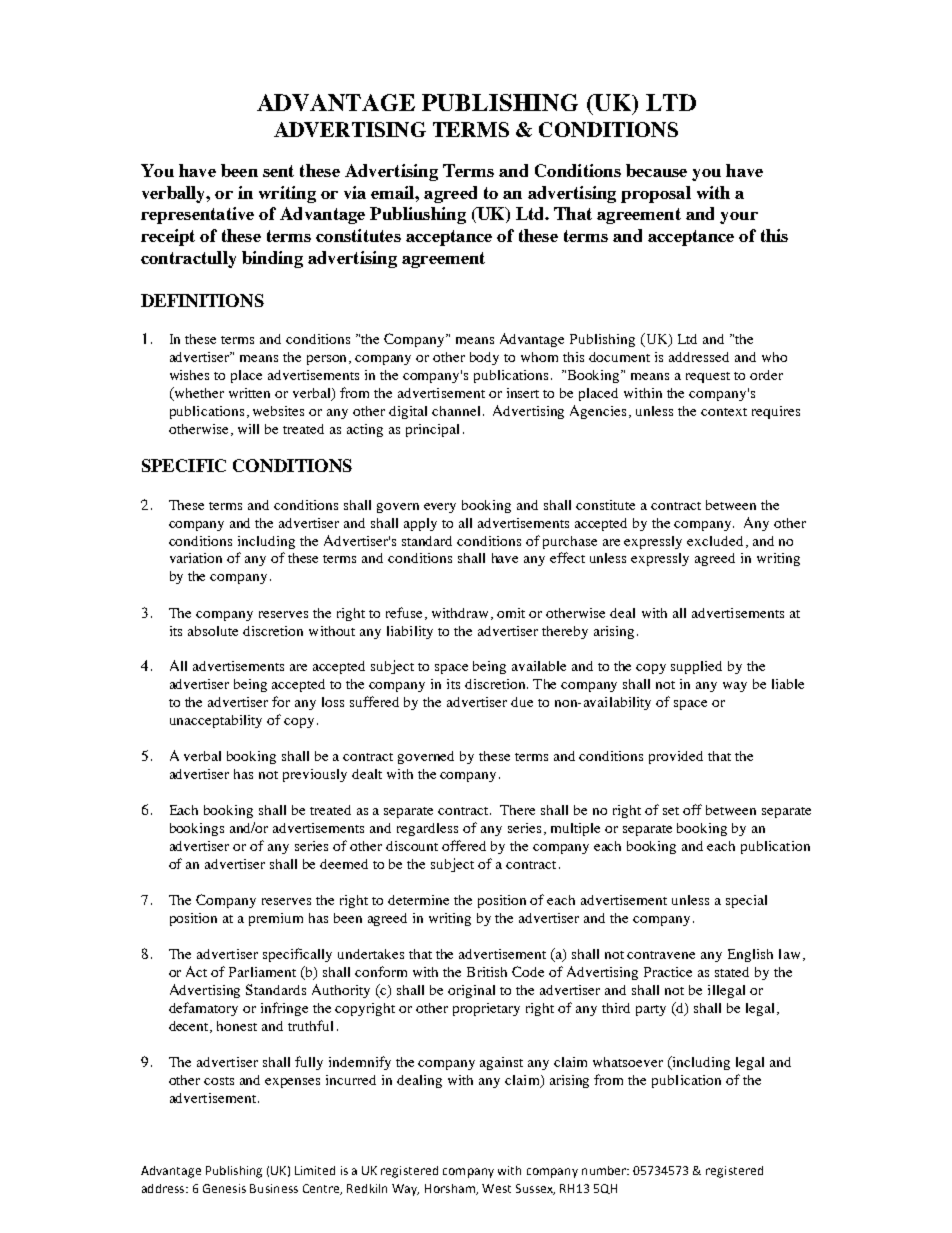 This screenshot has width=952, height=1233. Describe the element at coordinates (464, 845) in the screenshot. I see `offered` at that location.
